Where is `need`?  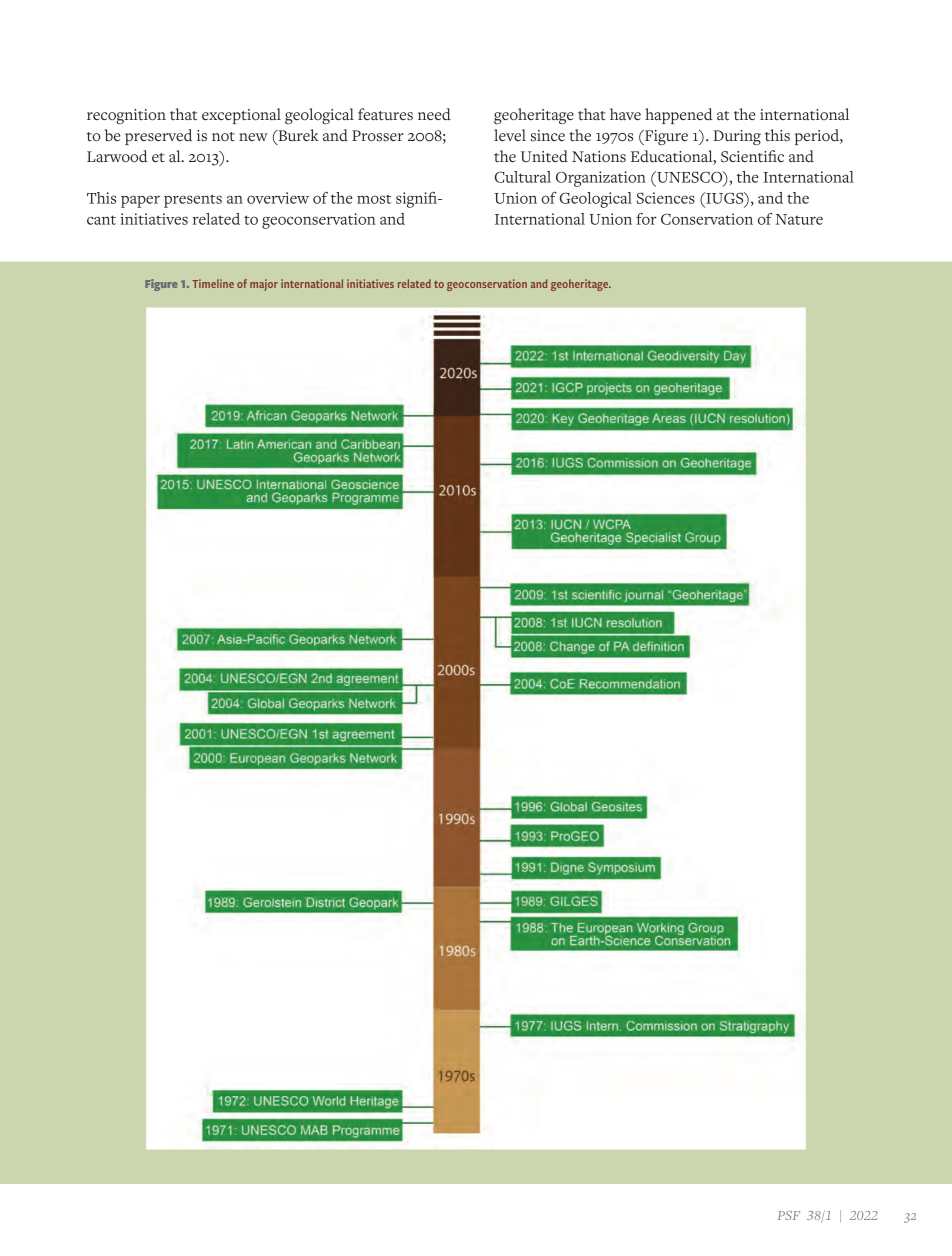 need is located at coordinates (434, 114).
